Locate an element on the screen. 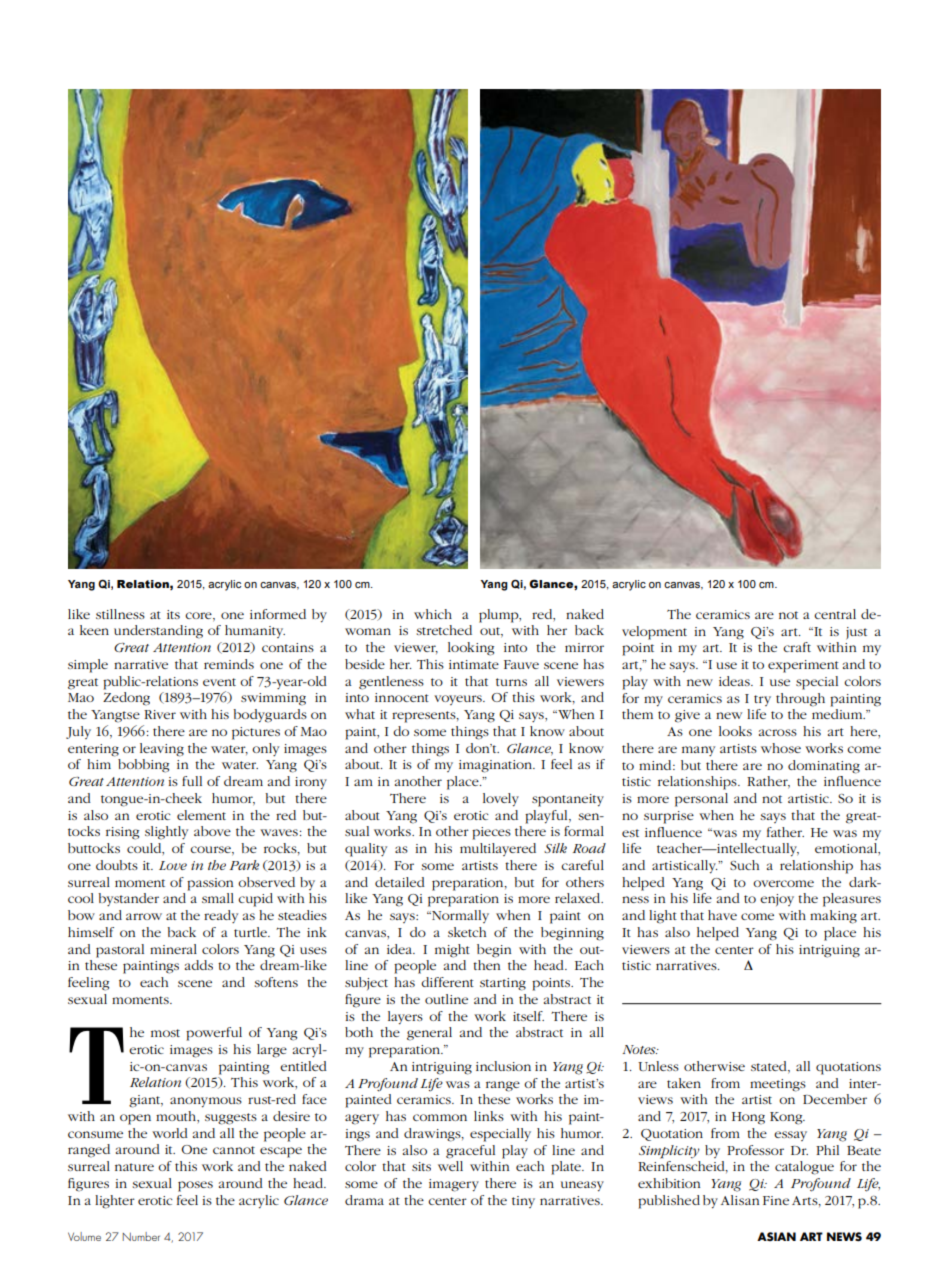 The height and width of the screenshot is (1288, 949). father is located at coordinates (785, 832).
